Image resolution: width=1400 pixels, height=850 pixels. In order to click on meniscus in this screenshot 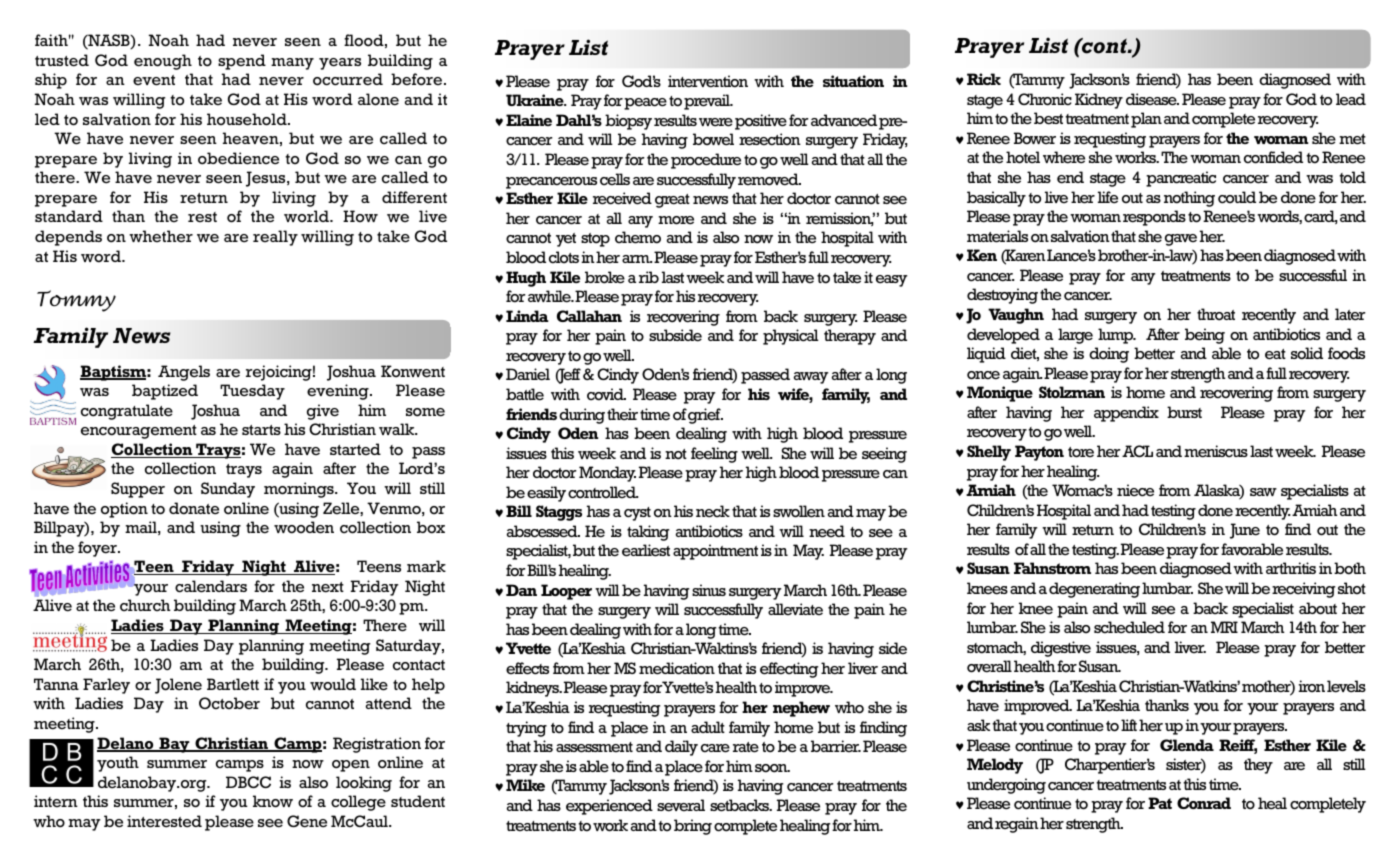, I will do `click(1216, 451)`.
